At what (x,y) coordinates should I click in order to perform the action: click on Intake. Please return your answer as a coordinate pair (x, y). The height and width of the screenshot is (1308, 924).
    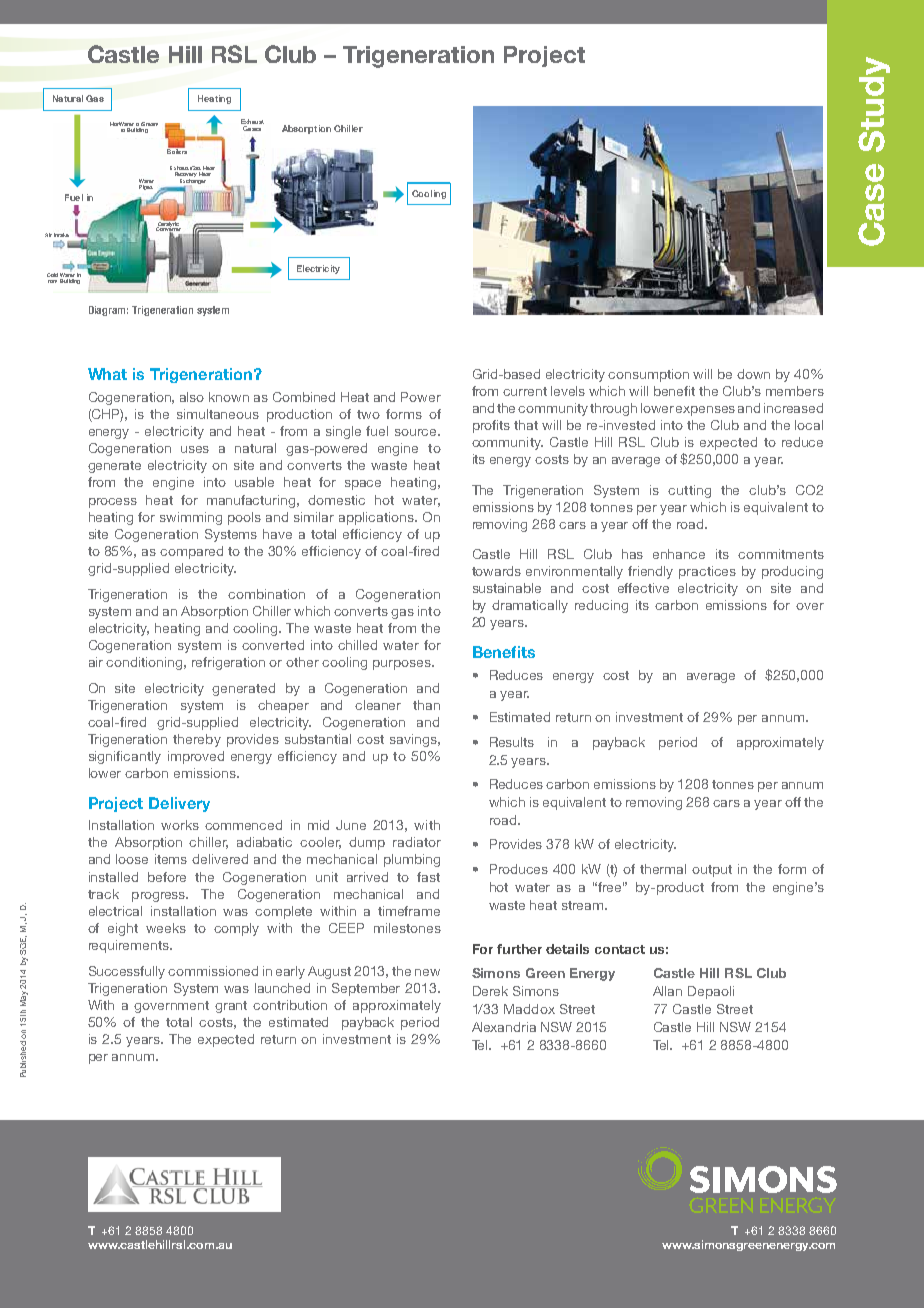
    Looking at the image, I should click on (61, 235).
